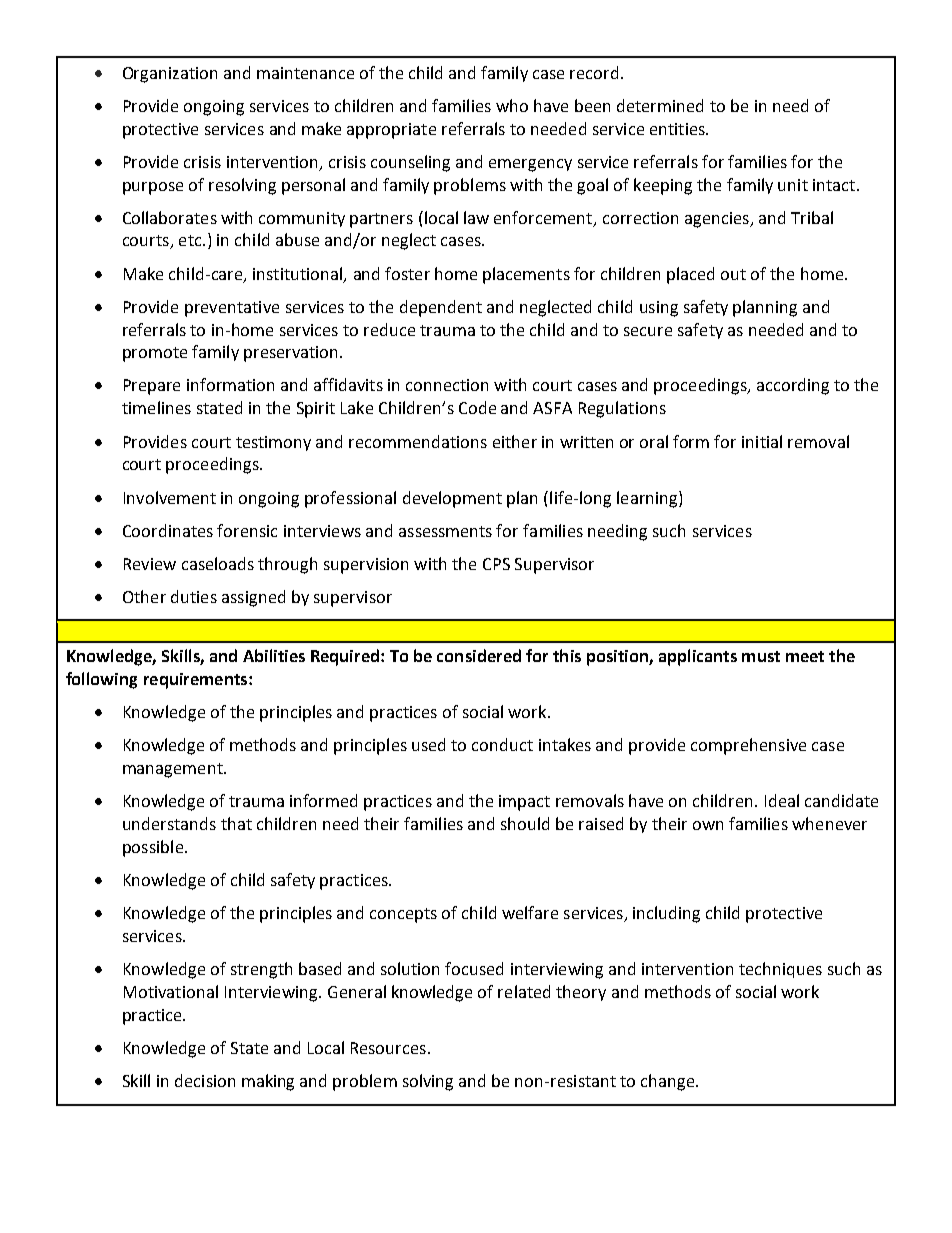  What do you see at coordinates (156, 407) in the screenshot?
I see `timelines` at bounding box center [156, 407].
